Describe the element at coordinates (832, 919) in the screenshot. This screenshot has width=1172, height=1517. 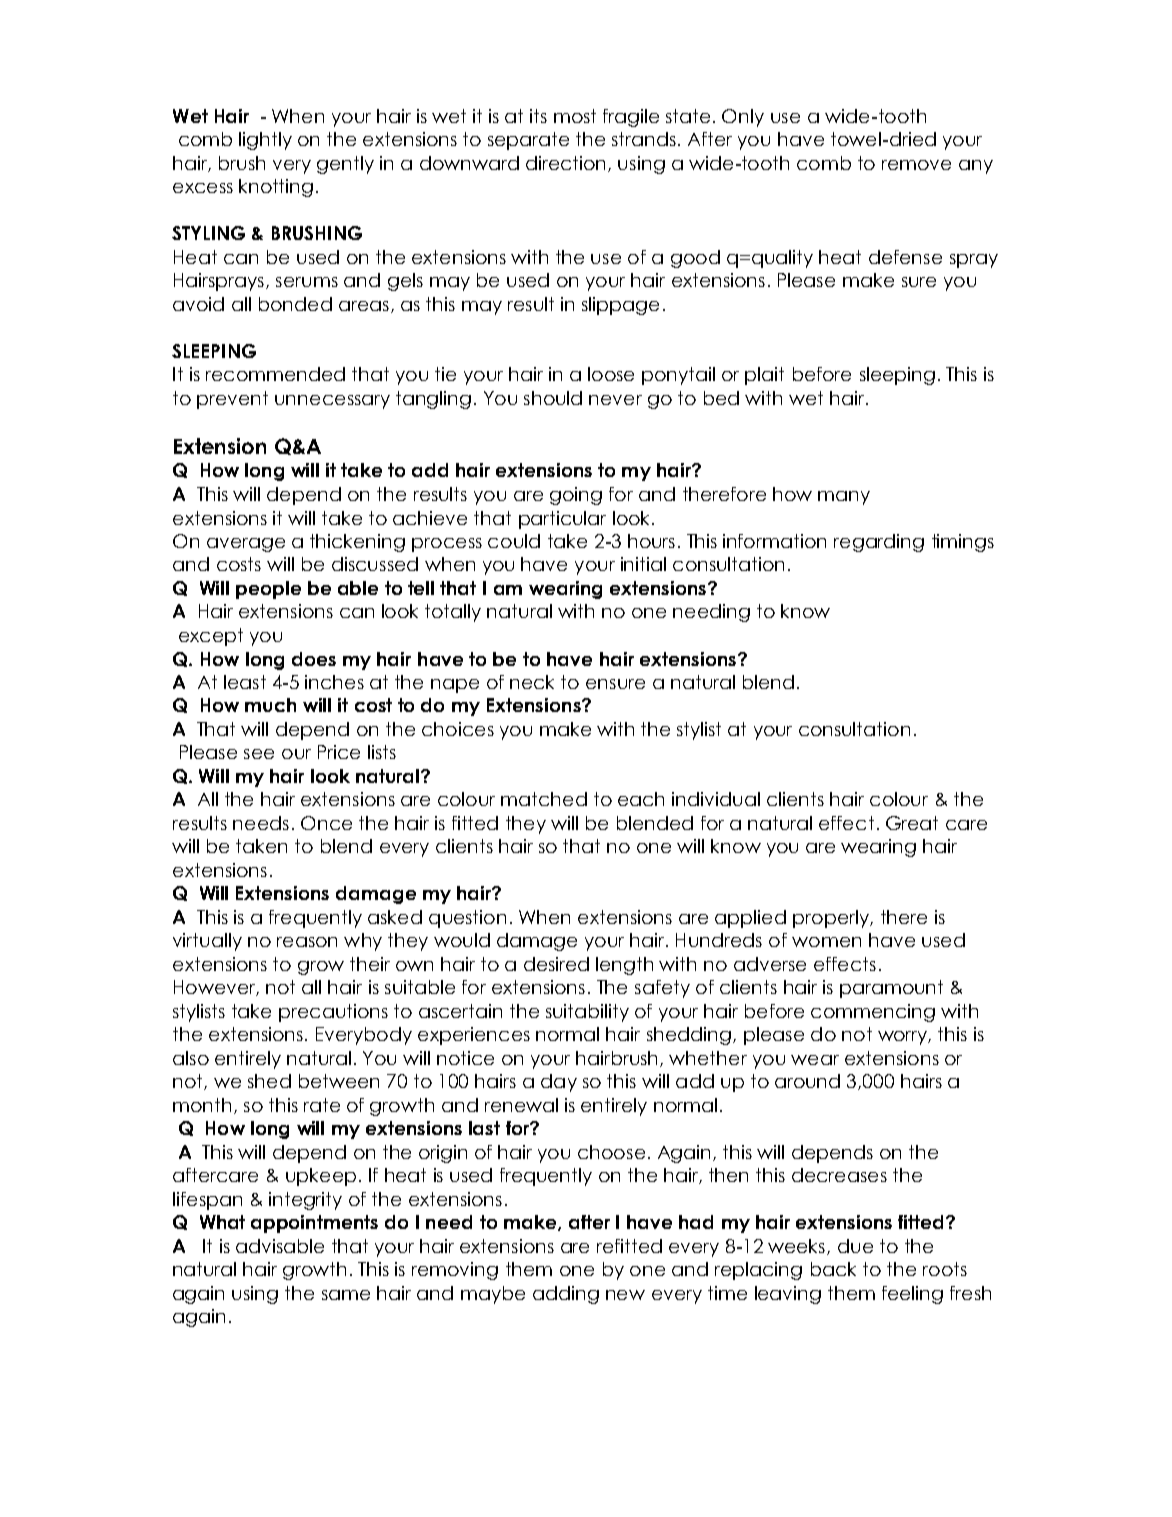
I see `properly` at that location.
